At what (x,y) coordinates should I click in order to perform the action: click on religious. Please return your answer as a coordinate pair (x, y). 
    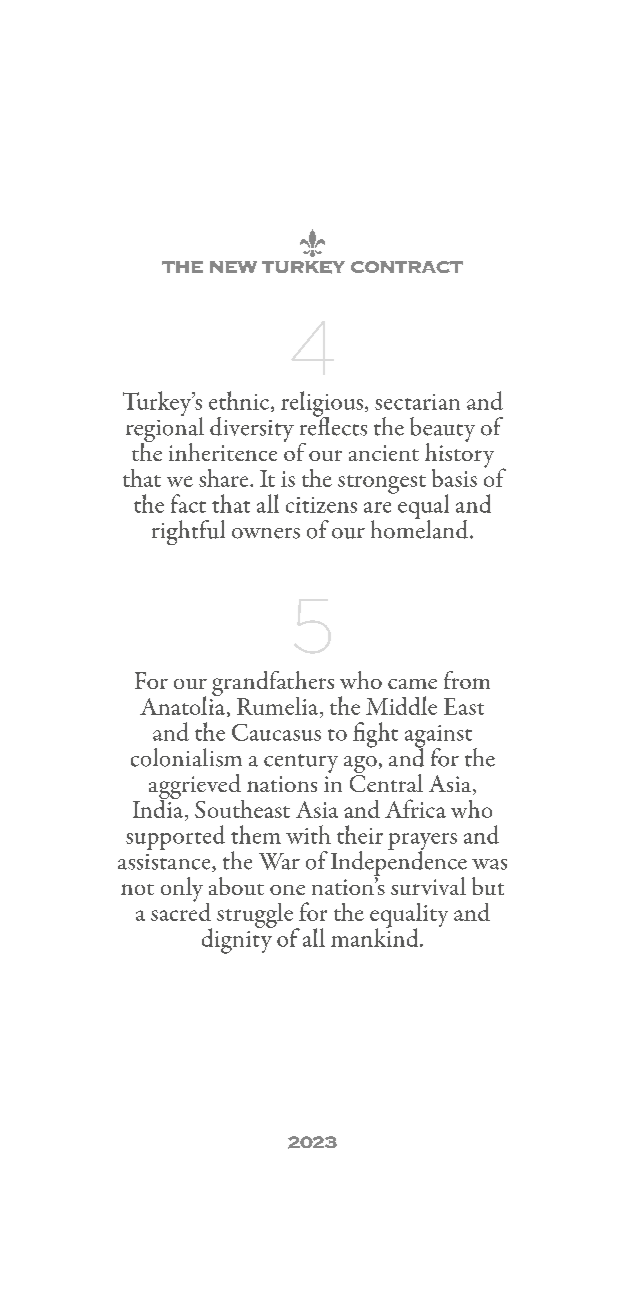
    Looking at the image, I should click on (323, 405).
